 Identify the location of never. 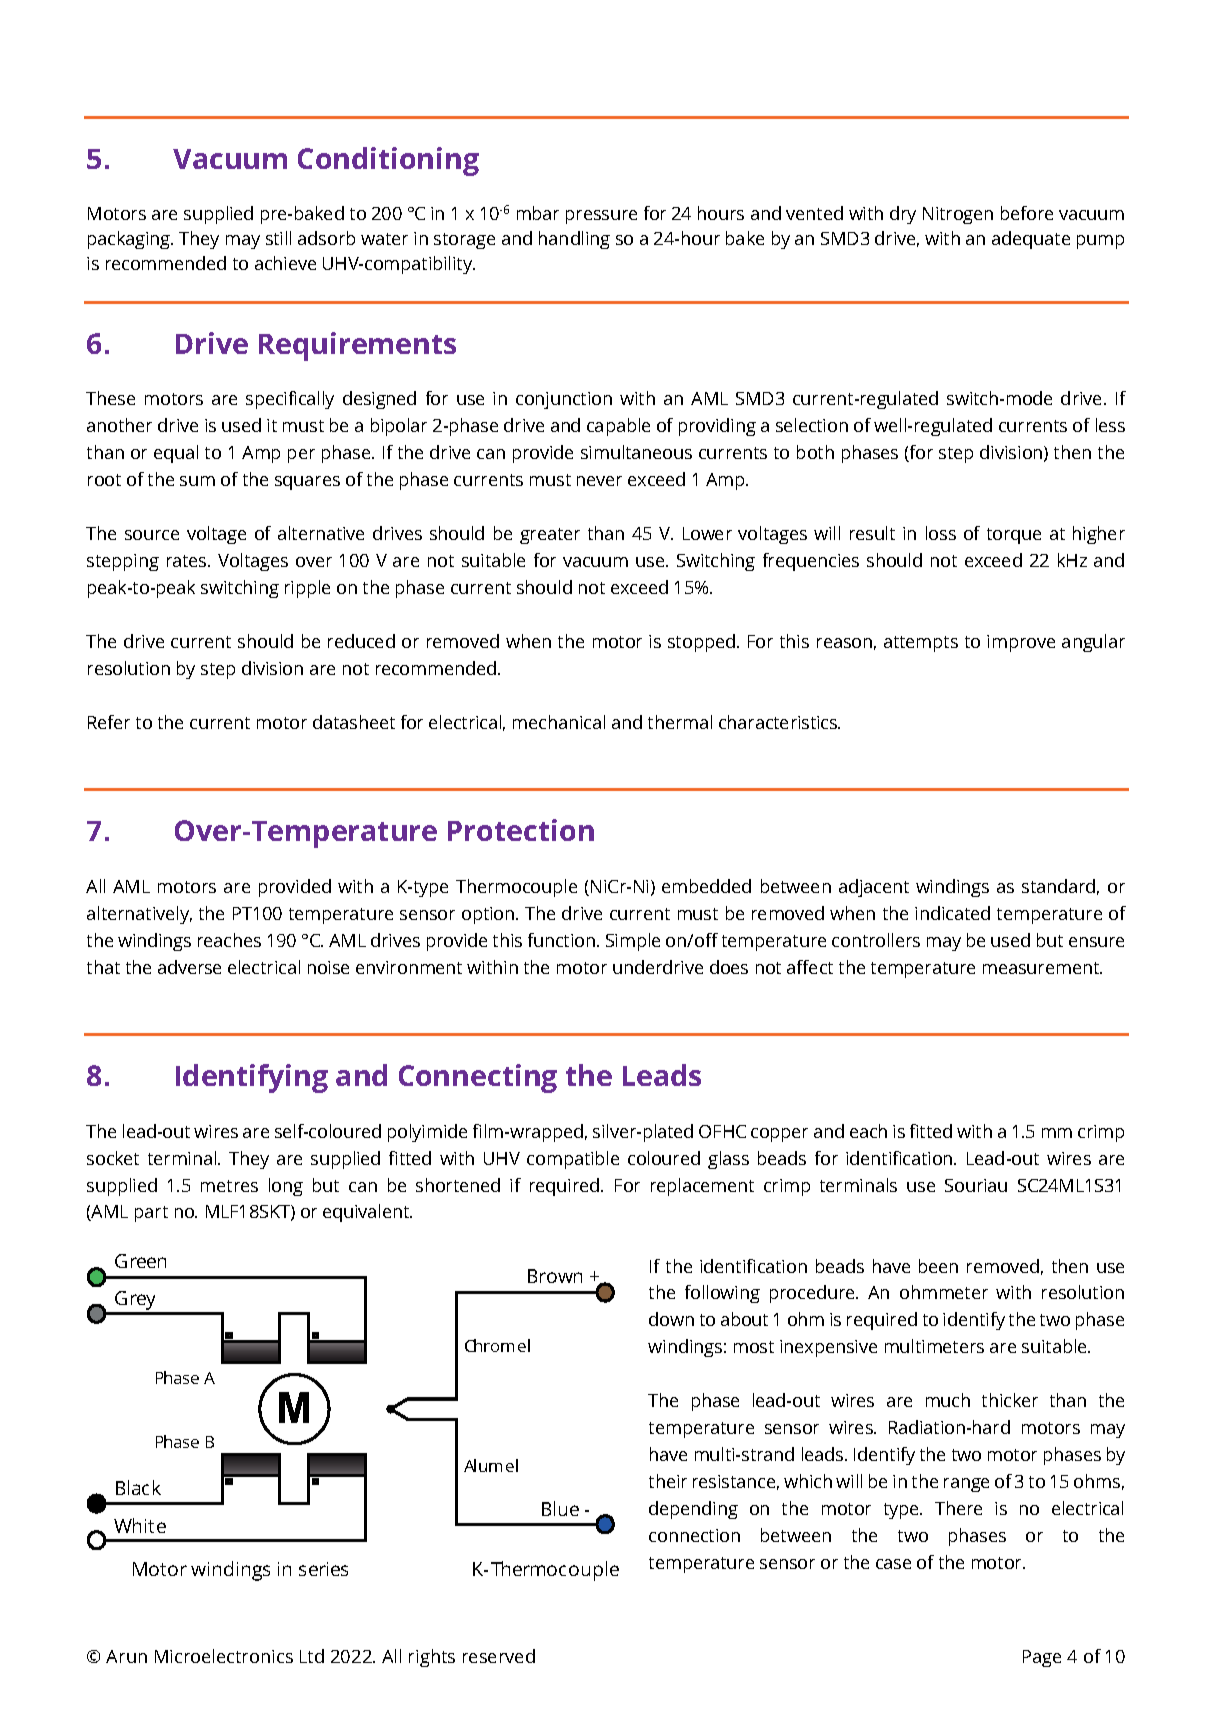
(599, 481).
